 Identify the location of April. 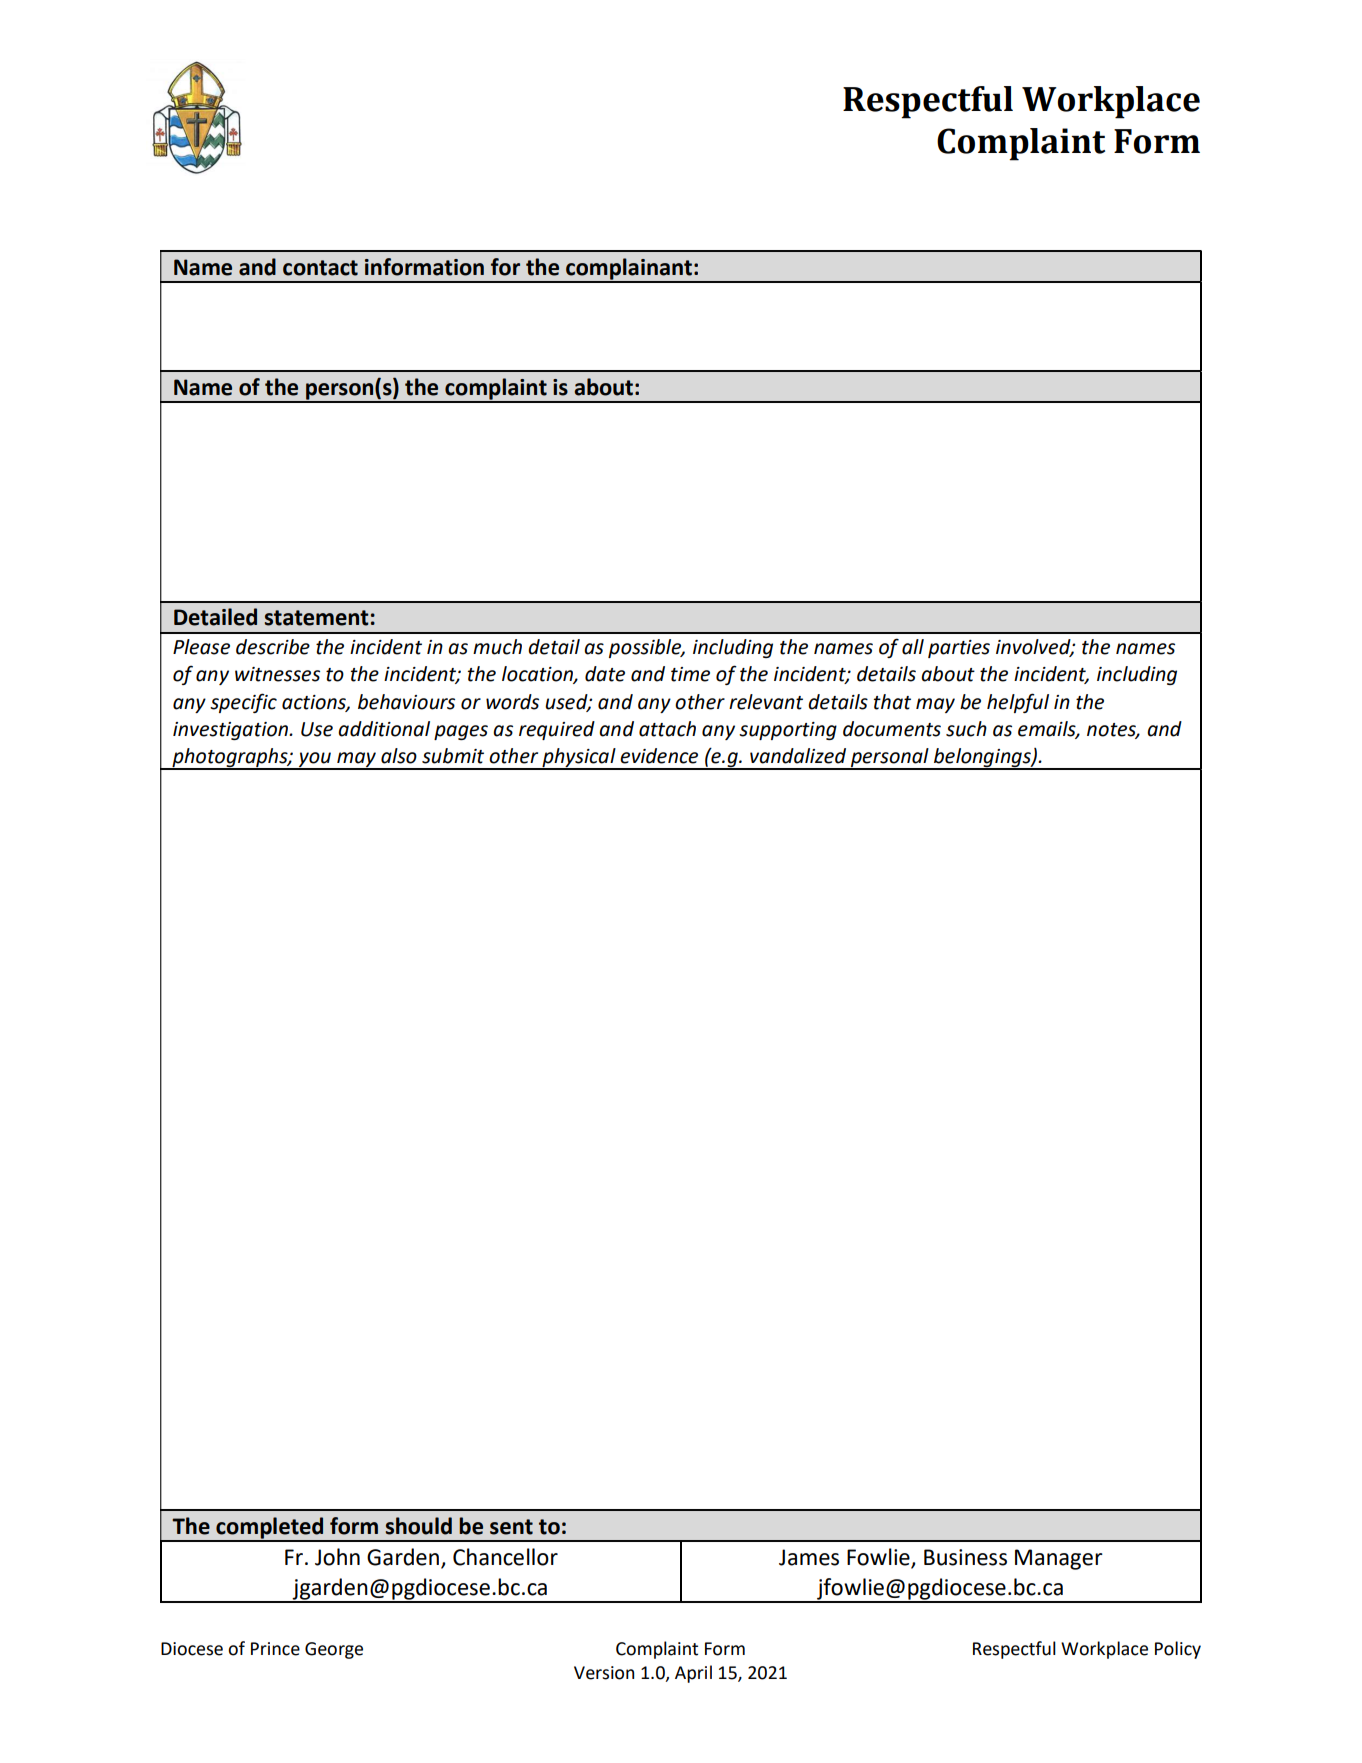
(693, 1674).
